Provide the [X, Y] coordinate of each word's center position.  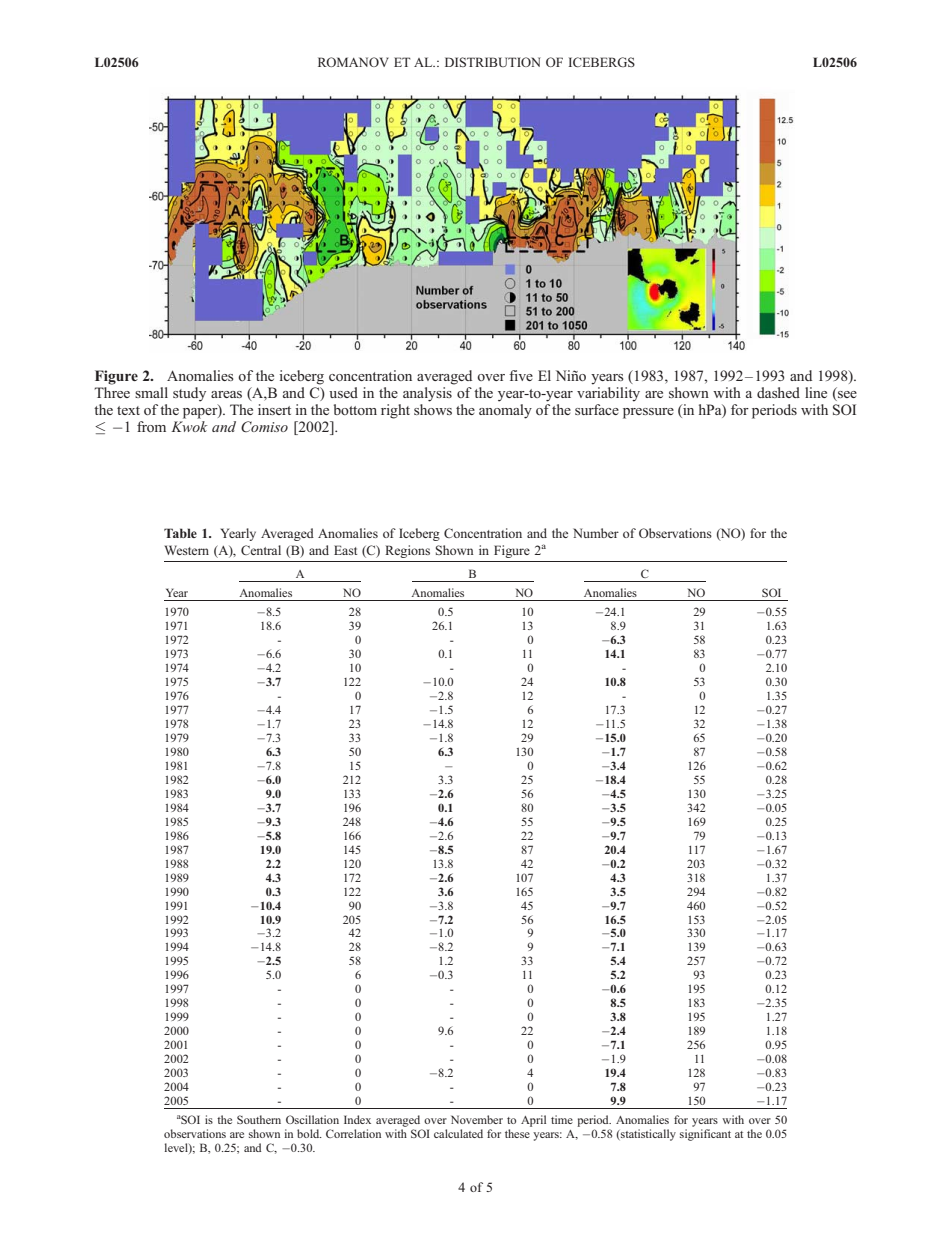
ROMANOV [353, 62]
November [477, 1119]
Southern [259, 1119]
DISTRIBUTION [492, 62]
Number [596, 533]
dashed [778, 392]
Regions [407, 551]
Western [187, 550]
